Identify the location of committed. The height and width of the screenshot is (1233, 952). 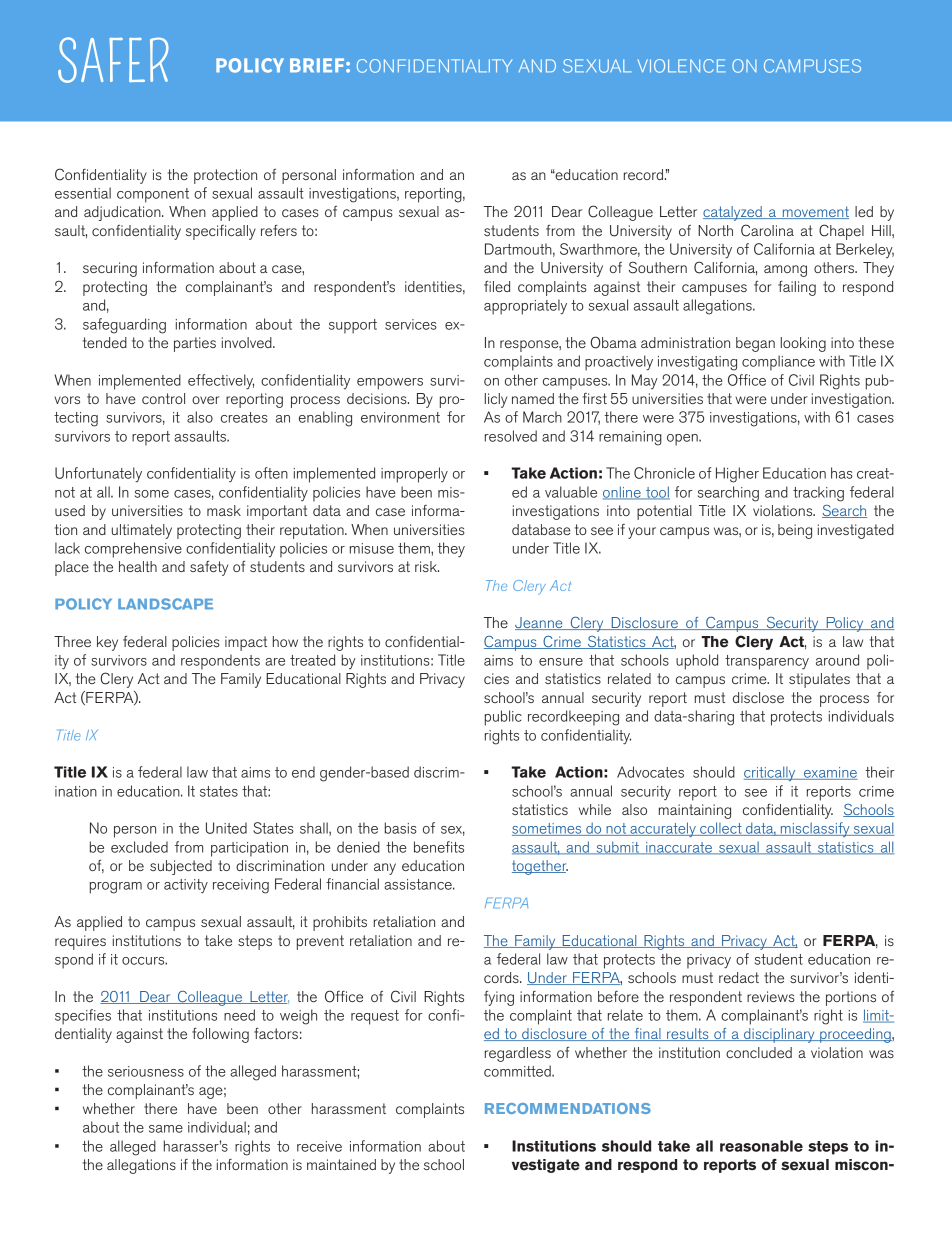
(518, 1071).
